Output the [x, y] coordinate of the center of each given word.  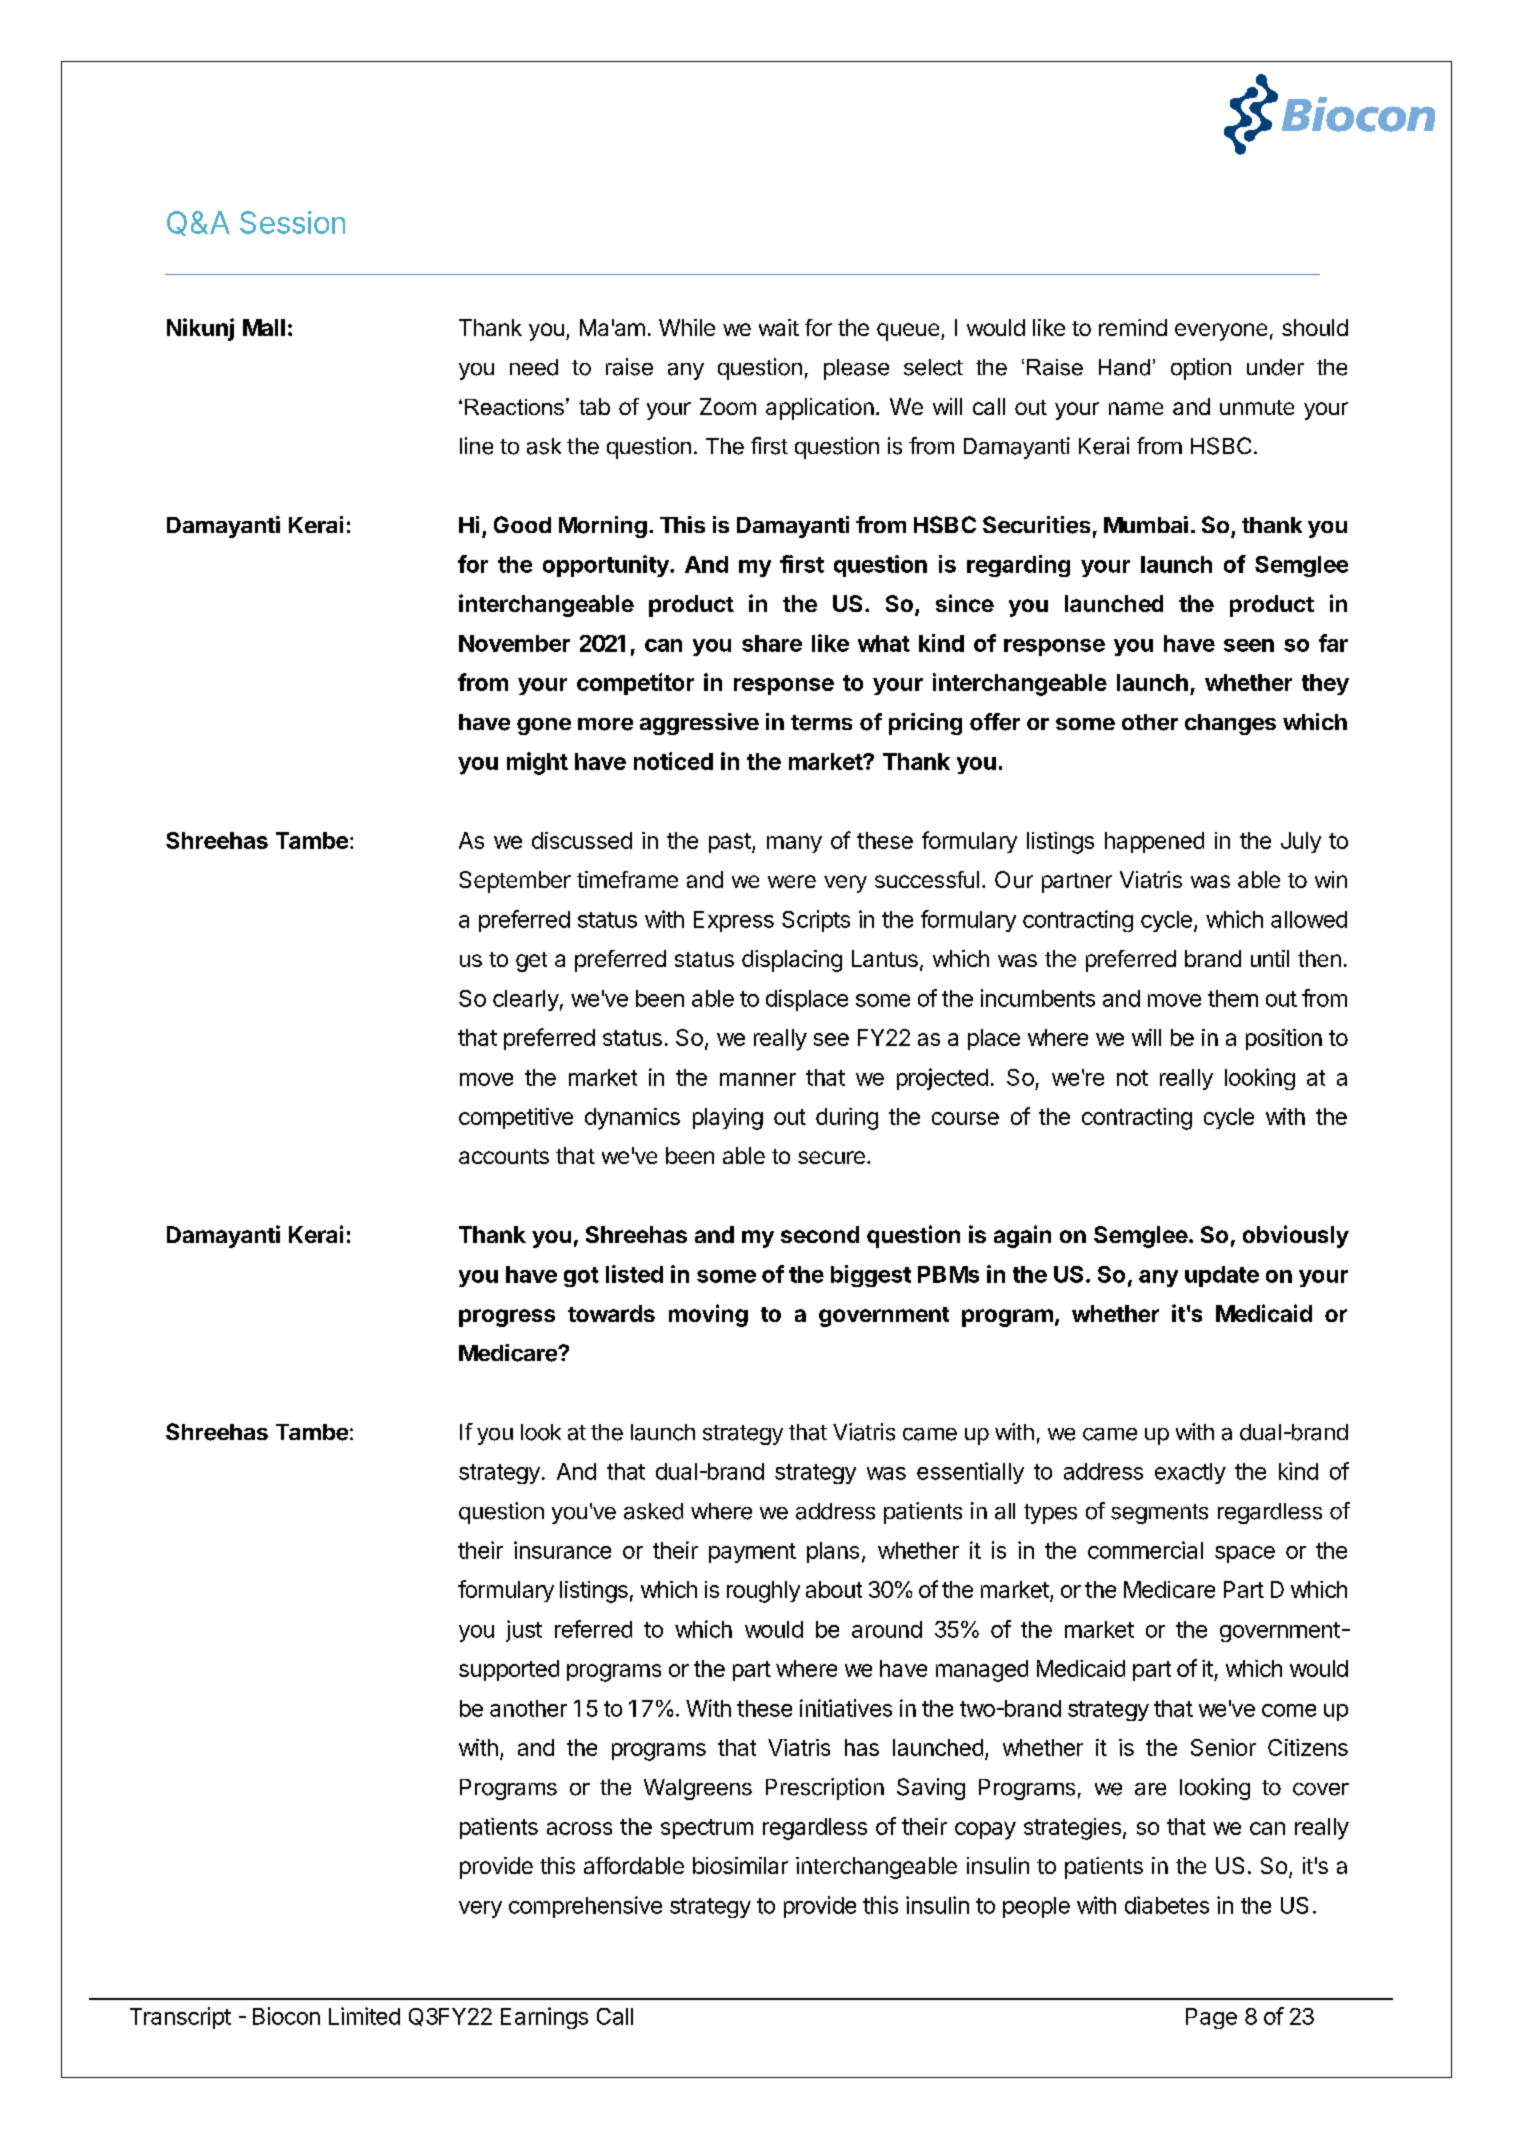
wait [779, 327]
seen [1249, 645]
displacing [792, 961]
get [531, 962]
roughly [763, 1592]
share [772, 643]
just [524, 1631]
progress [507, 1318]
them [1233, 998]
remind [1133, 327]
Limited [364, 2016]
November [514, 643]
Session [292, 222]
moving [708, 1315]
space [1245, 1554]
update [1222, 1276]
